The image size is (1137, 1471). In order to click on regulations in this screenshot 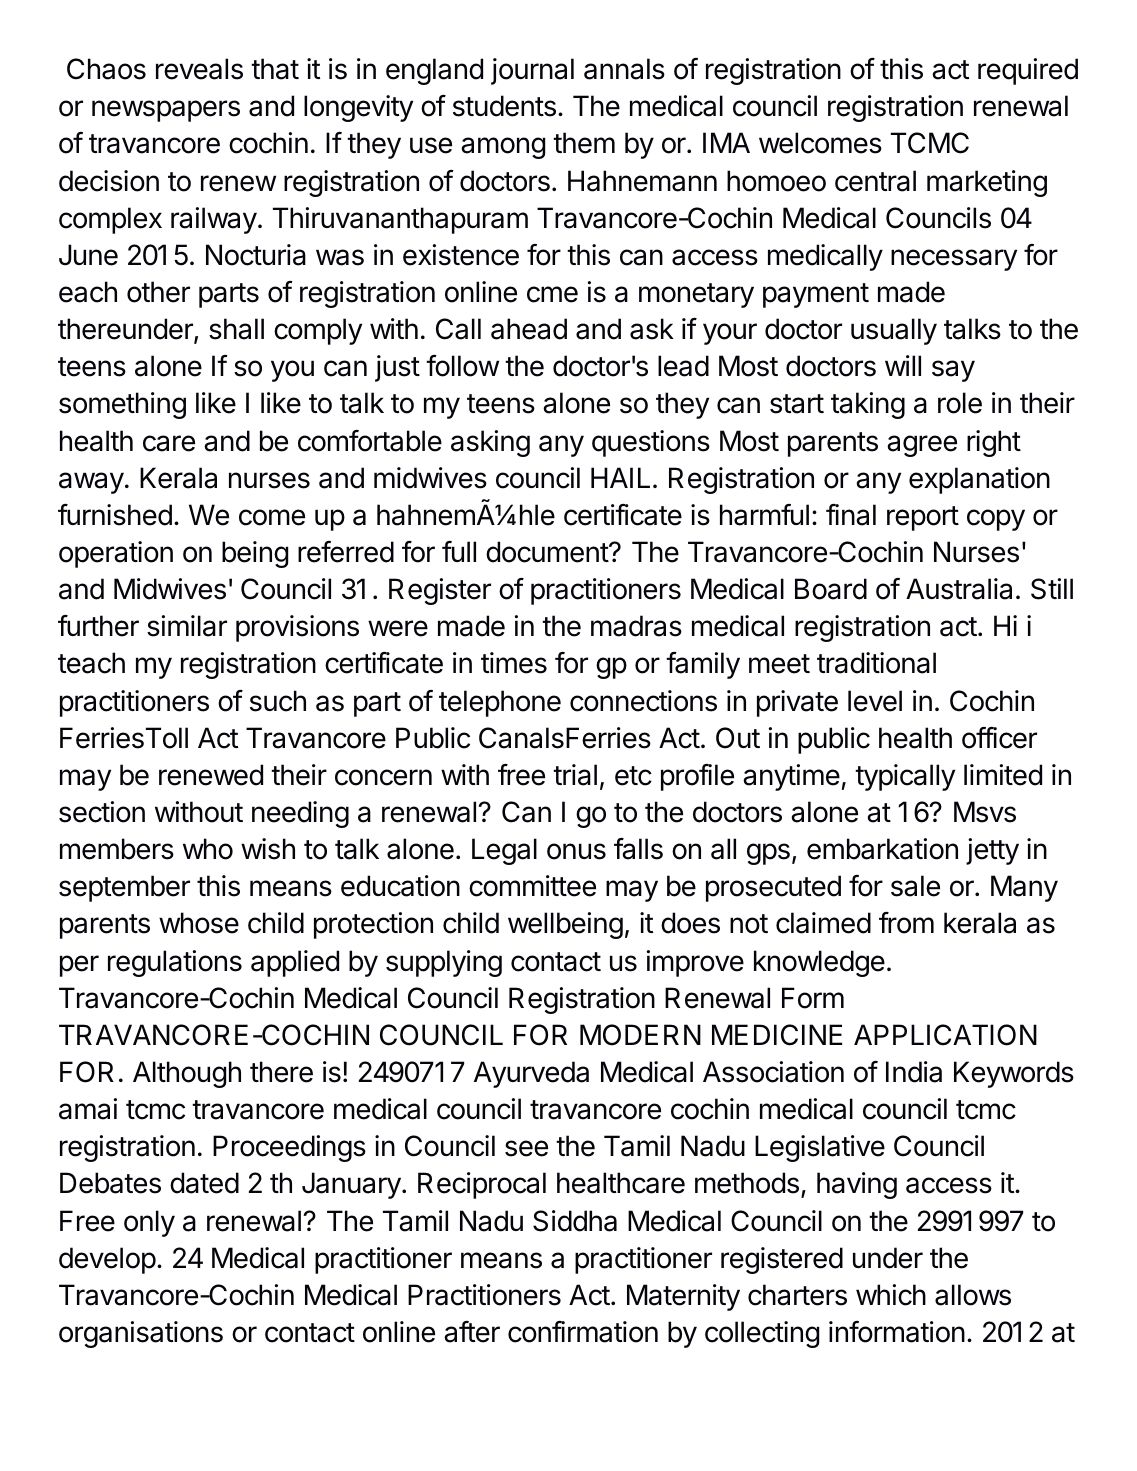, I will do `click(175, 963)`.
